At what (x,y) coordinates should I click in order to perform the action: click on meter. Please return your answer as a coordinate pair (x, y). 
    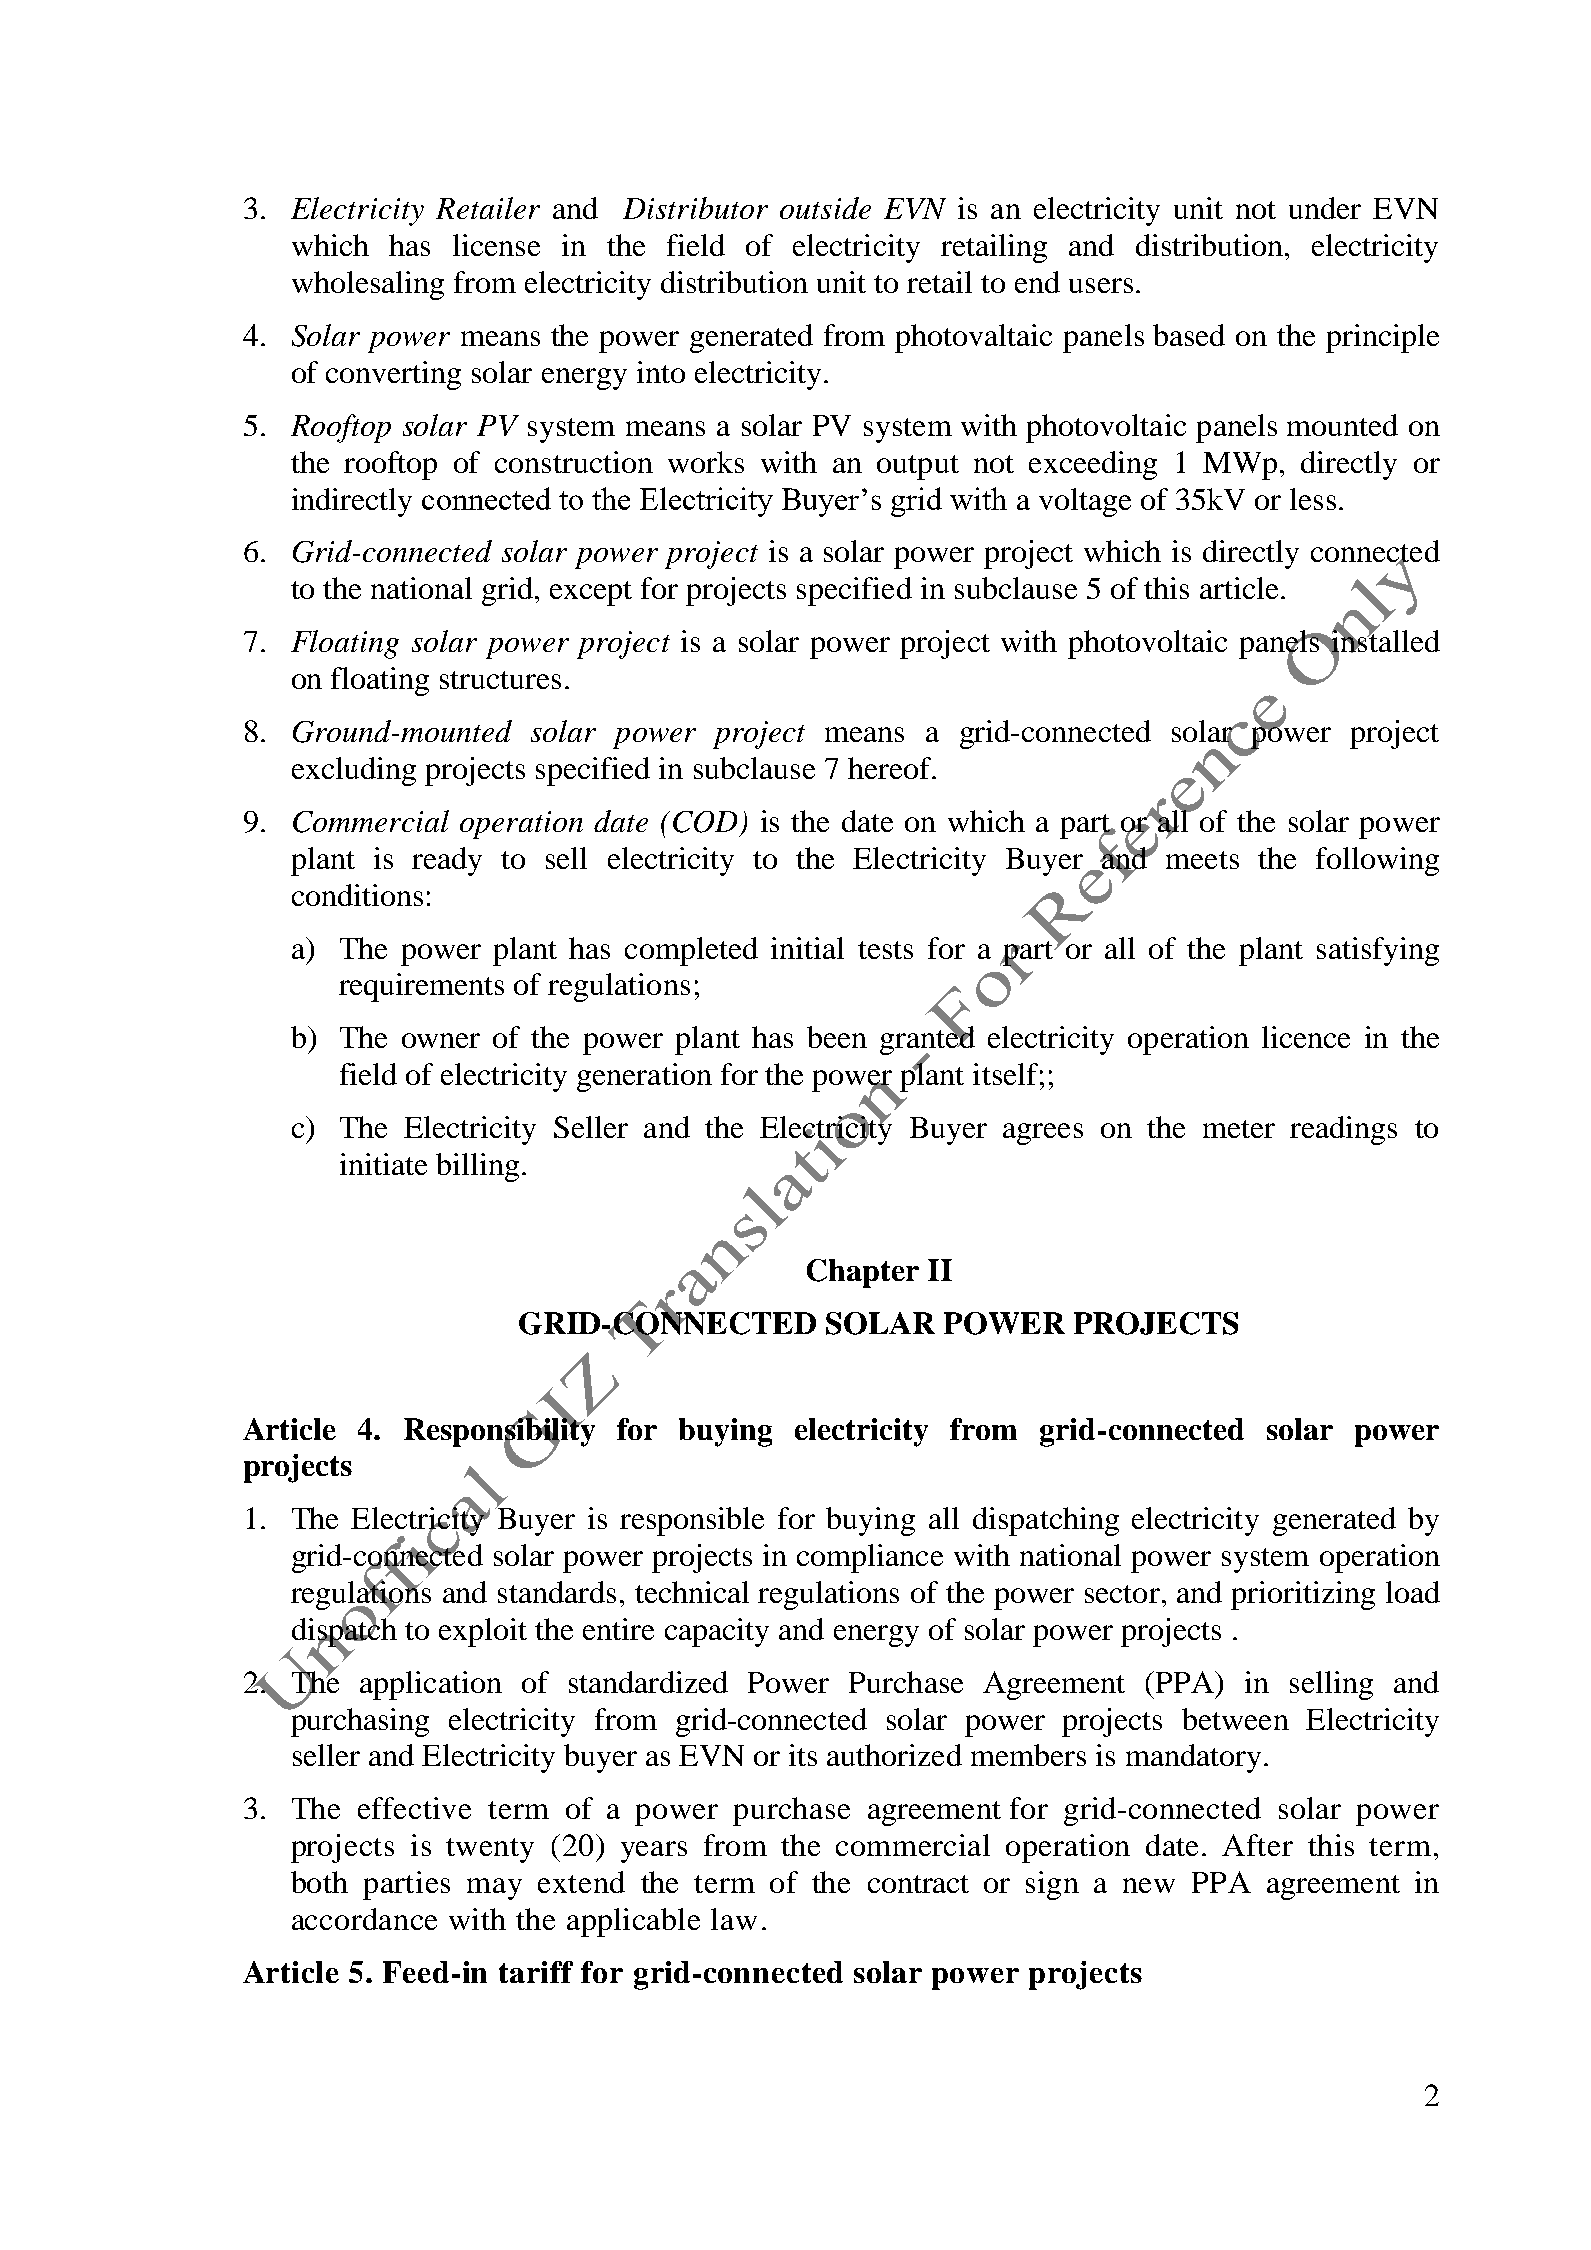
    Looking at the image, I should click on (1239, 1129).
